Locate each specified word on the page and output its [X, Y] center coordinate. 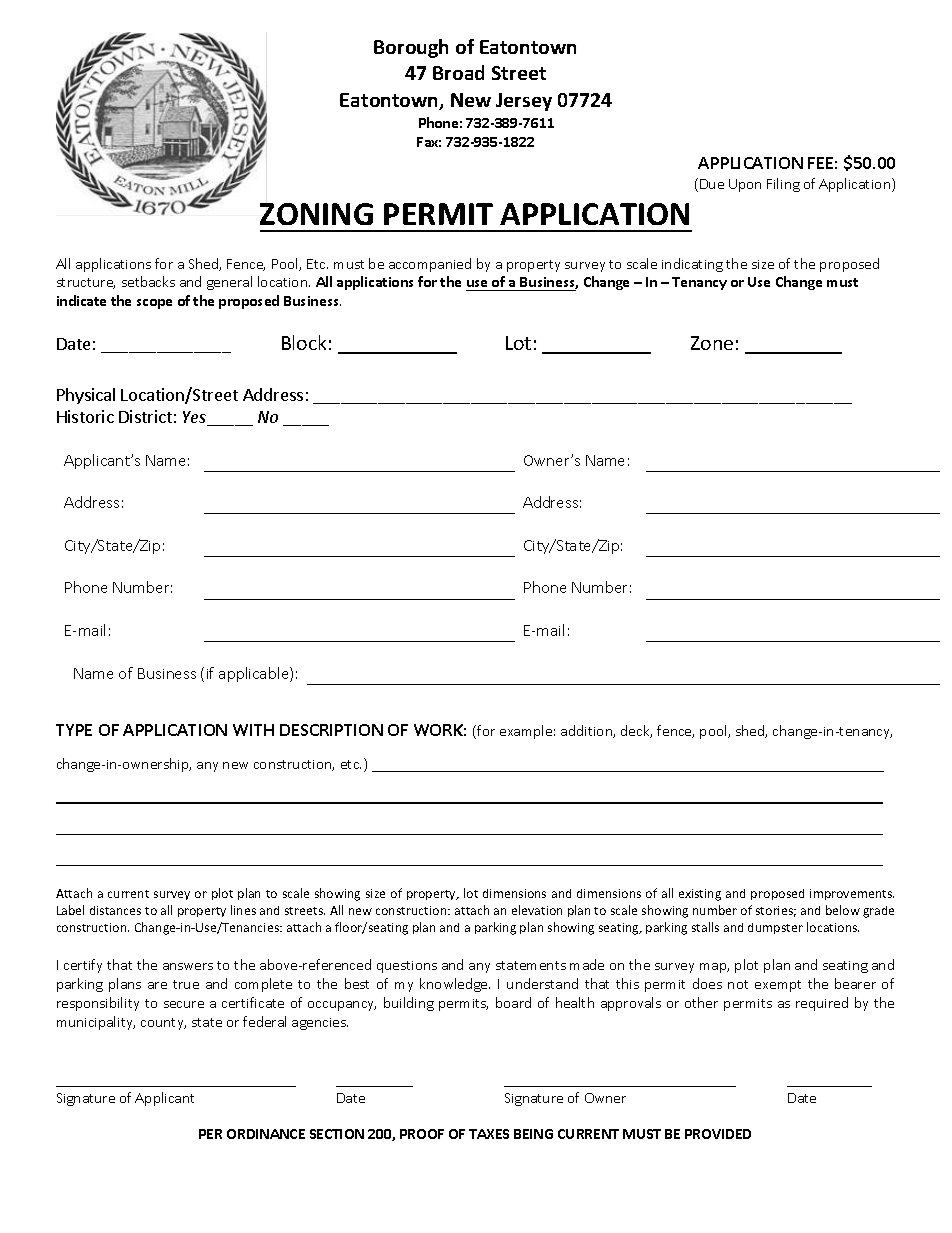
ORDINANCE [266, 1134]
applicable [255, 674]
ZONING [316, 214]
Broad [458, 72]
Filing [783, 185]
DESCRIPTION [331, 730]
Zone [712, 343]
